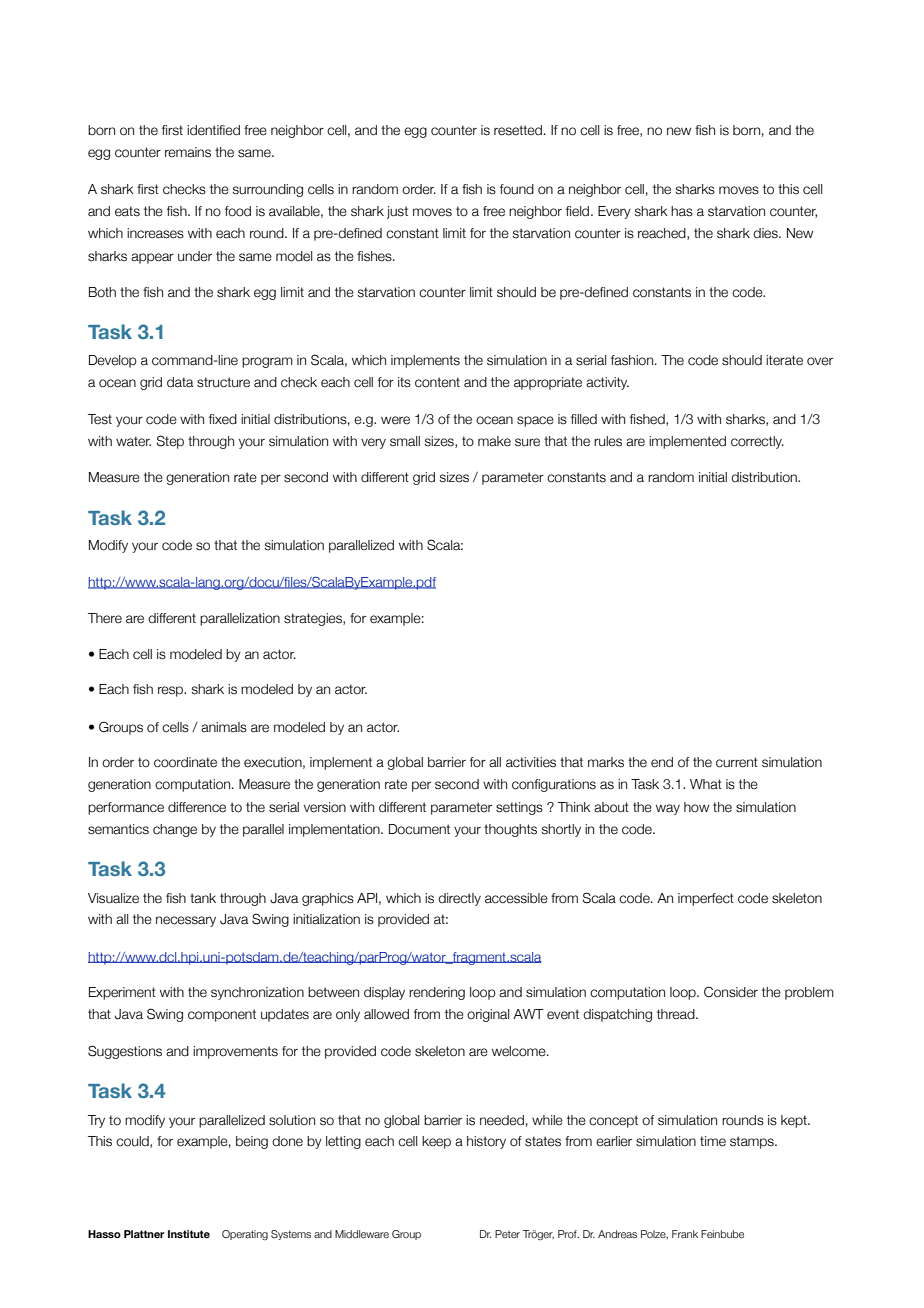 The height and width of the image is (1308, 924). I want to click on correctly, so click(757, 442).
